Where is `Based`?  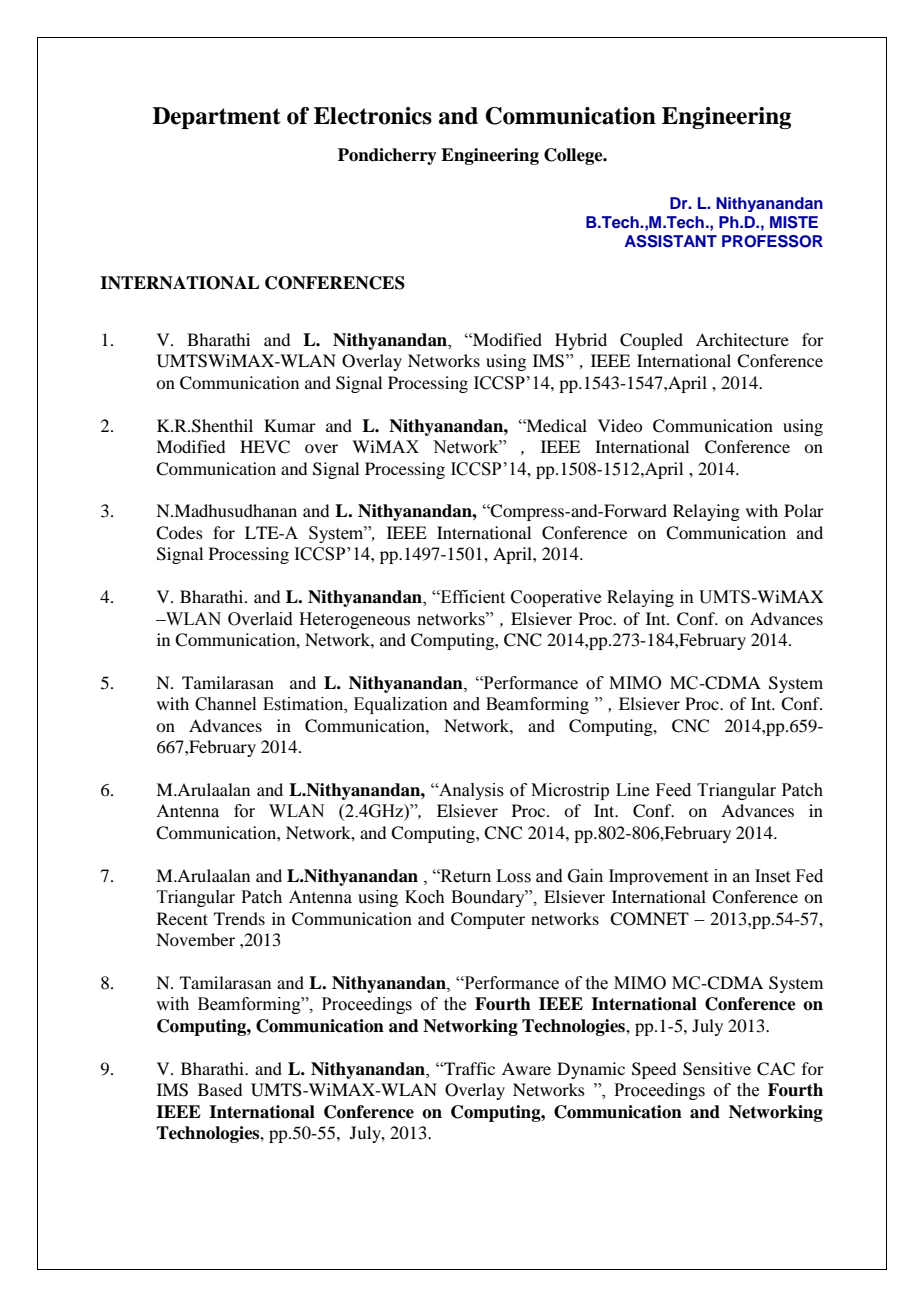 Based is located at coordinates (220, 1089).
